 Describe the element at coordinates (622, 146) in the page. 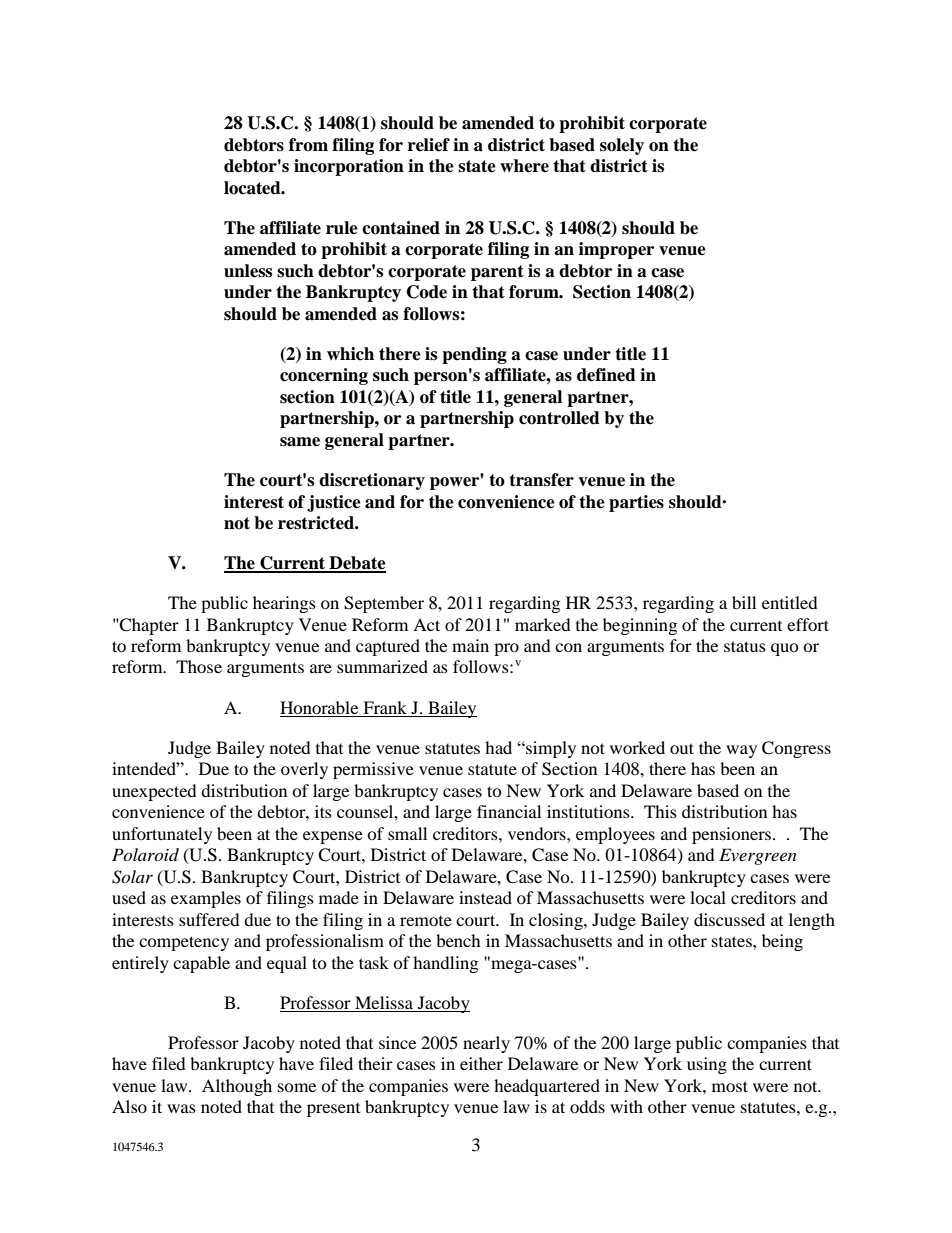

I see `solely` at that location.
